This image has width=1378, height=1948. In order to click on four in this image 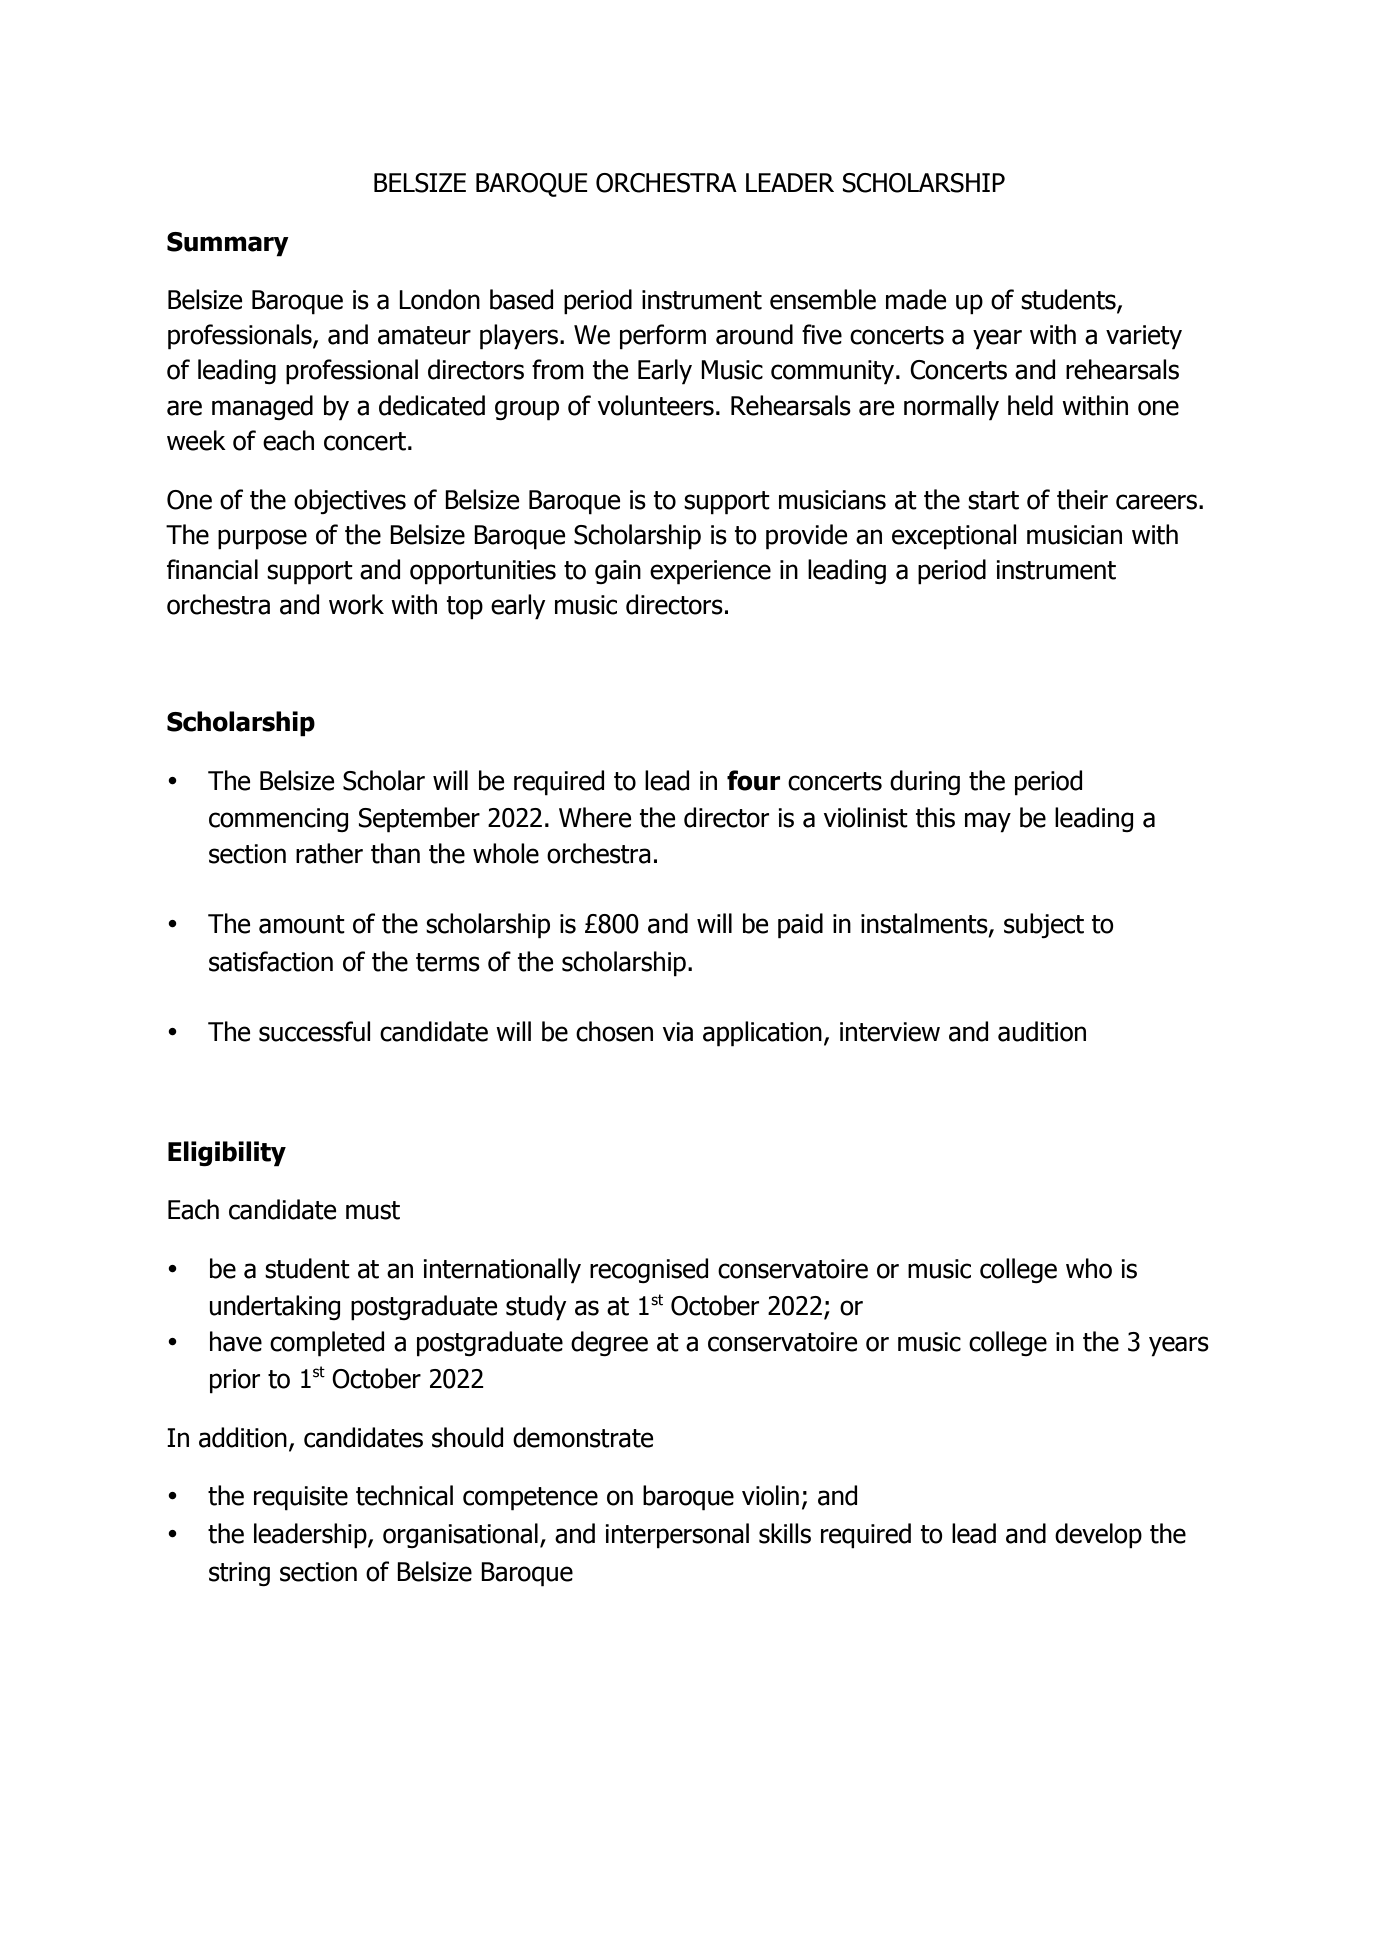, I will do `click(753, 780)`.
